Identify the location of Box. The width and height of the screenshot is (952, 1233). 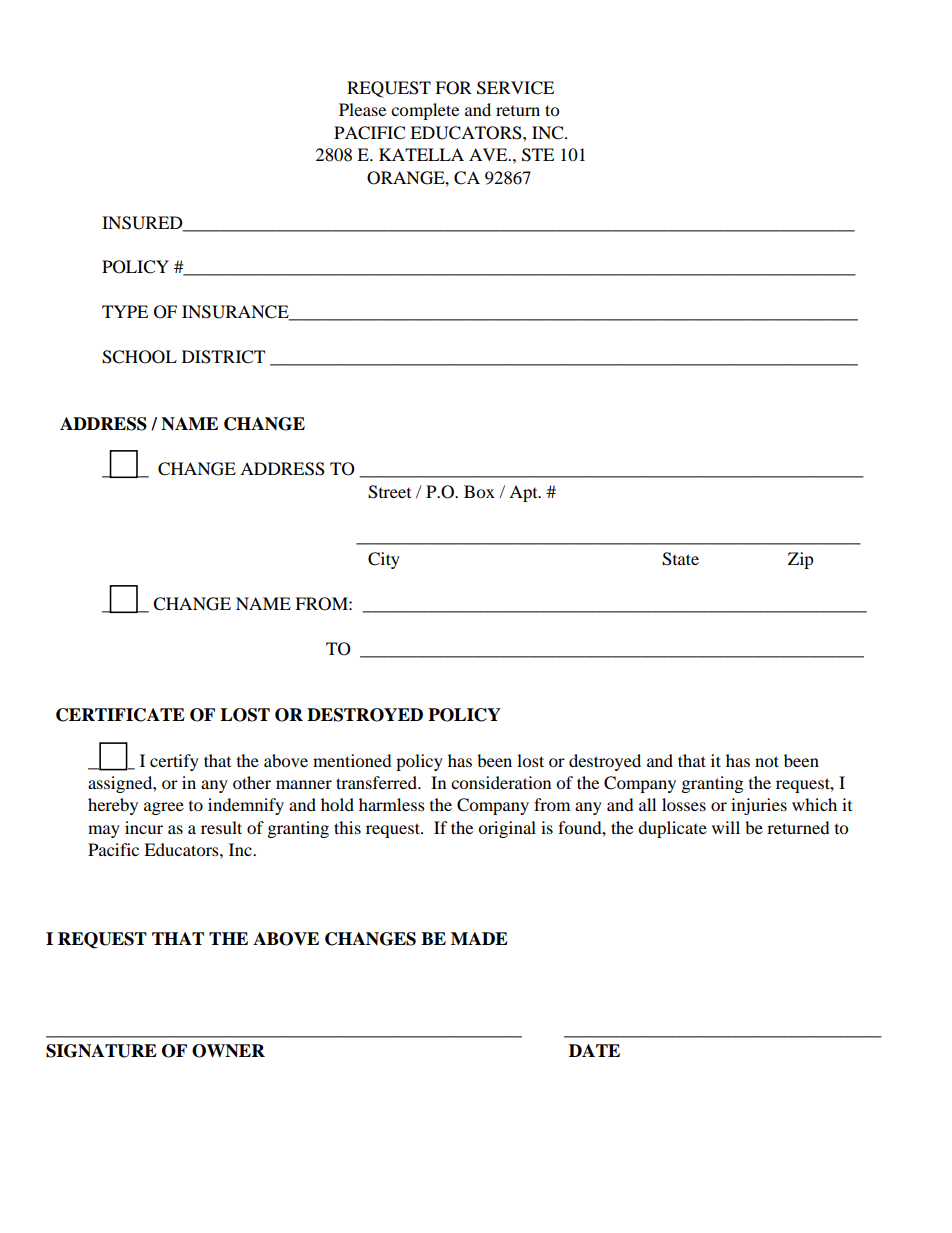
(479, 491).
